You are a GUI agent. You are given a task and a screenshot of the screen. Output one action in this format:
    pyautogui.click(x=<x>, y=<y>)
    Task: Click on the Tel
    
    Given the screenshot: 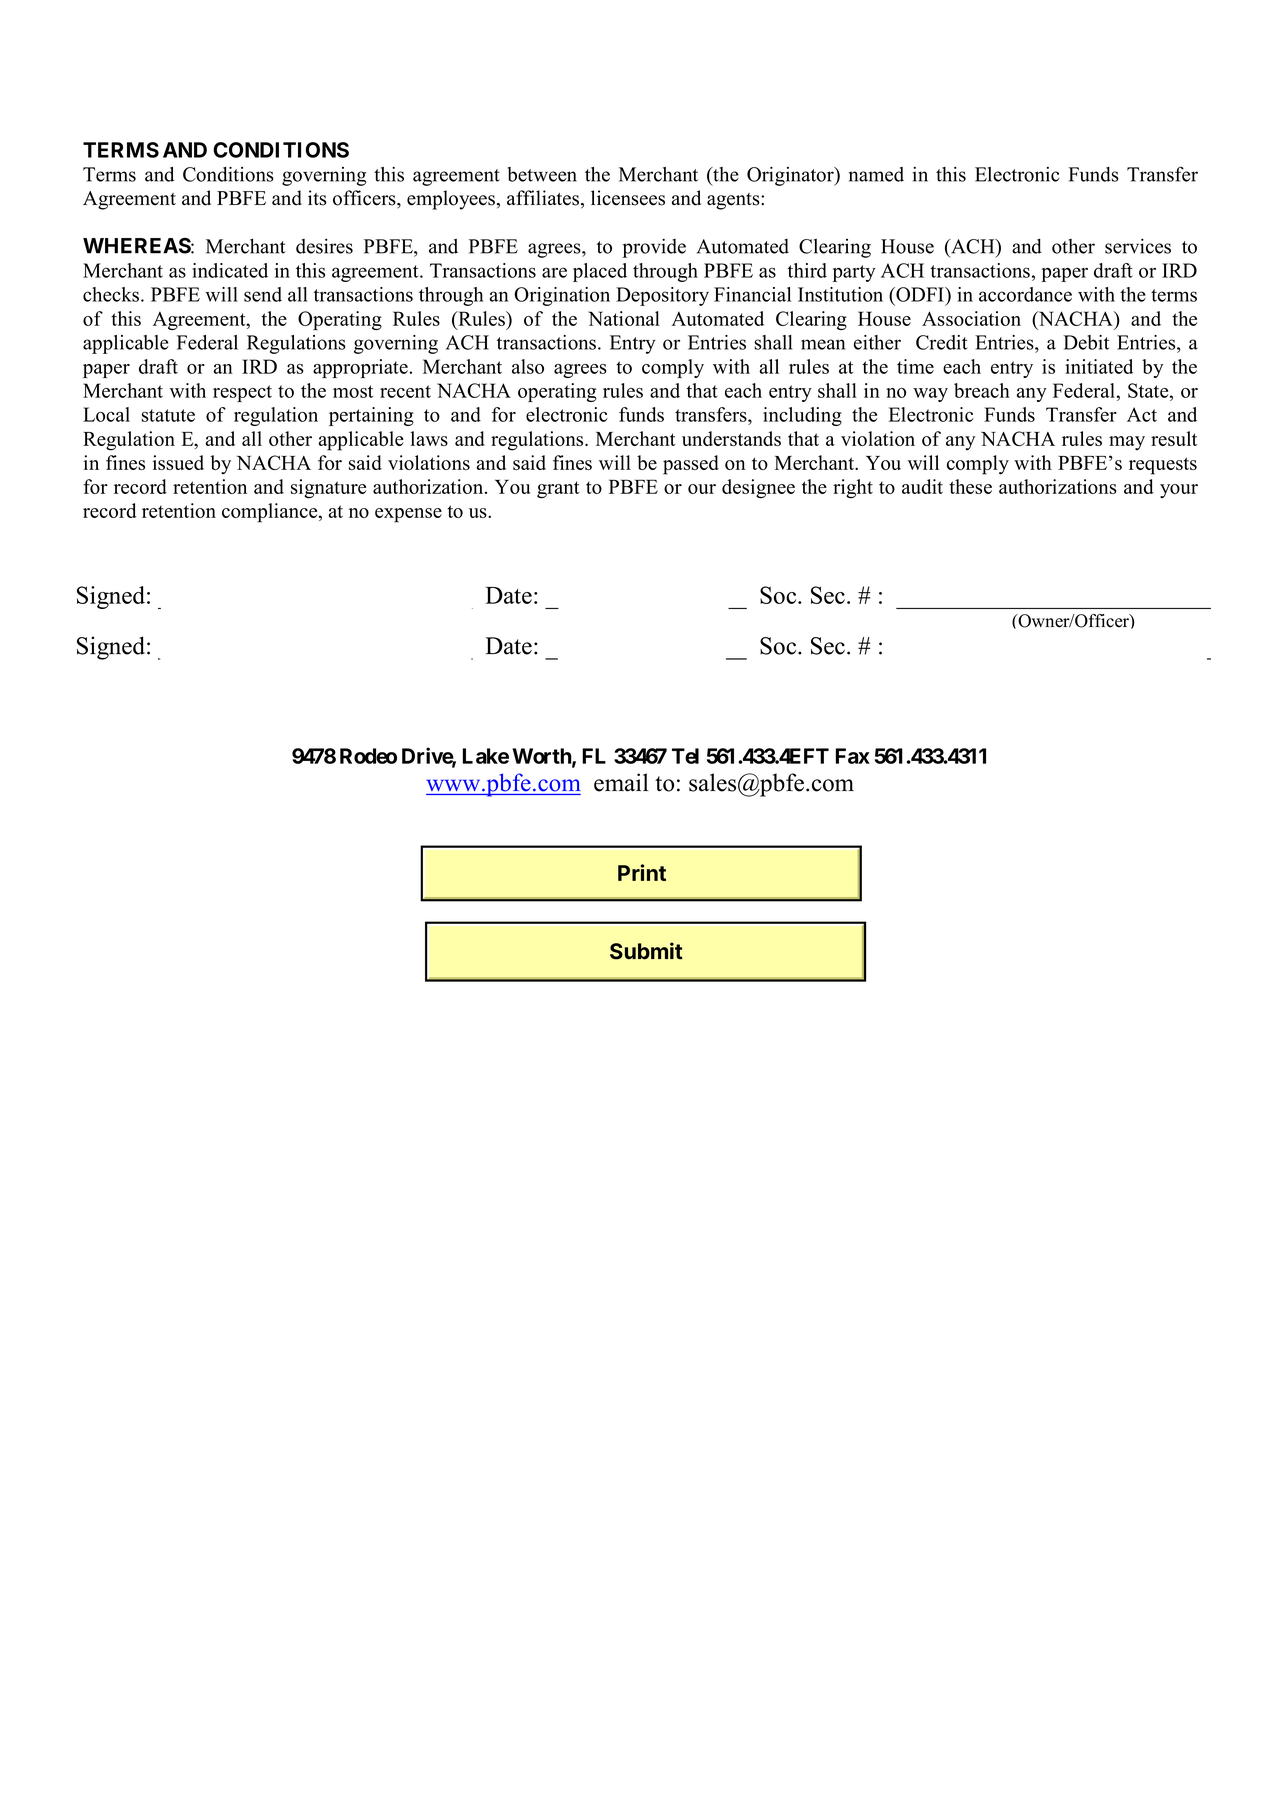 What is the action you would take?
    pyautogui.click(x=685, y=756)
